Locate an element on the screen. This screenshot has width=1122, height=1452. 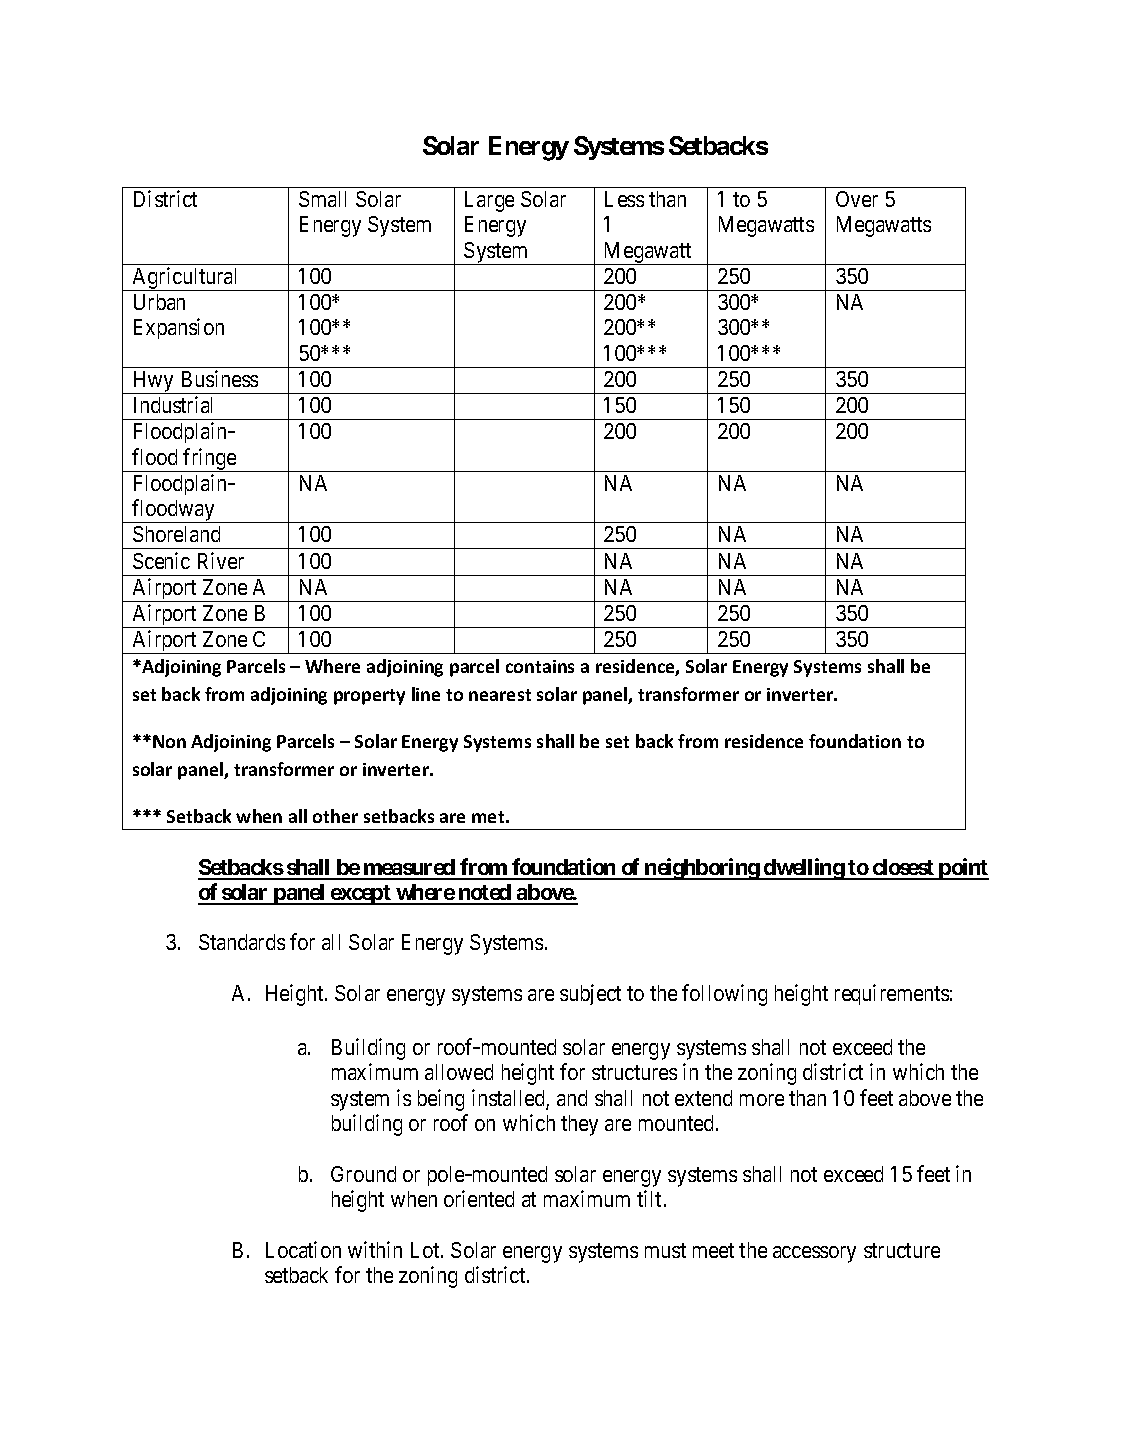
Non is located at coordinates (169, 741).
